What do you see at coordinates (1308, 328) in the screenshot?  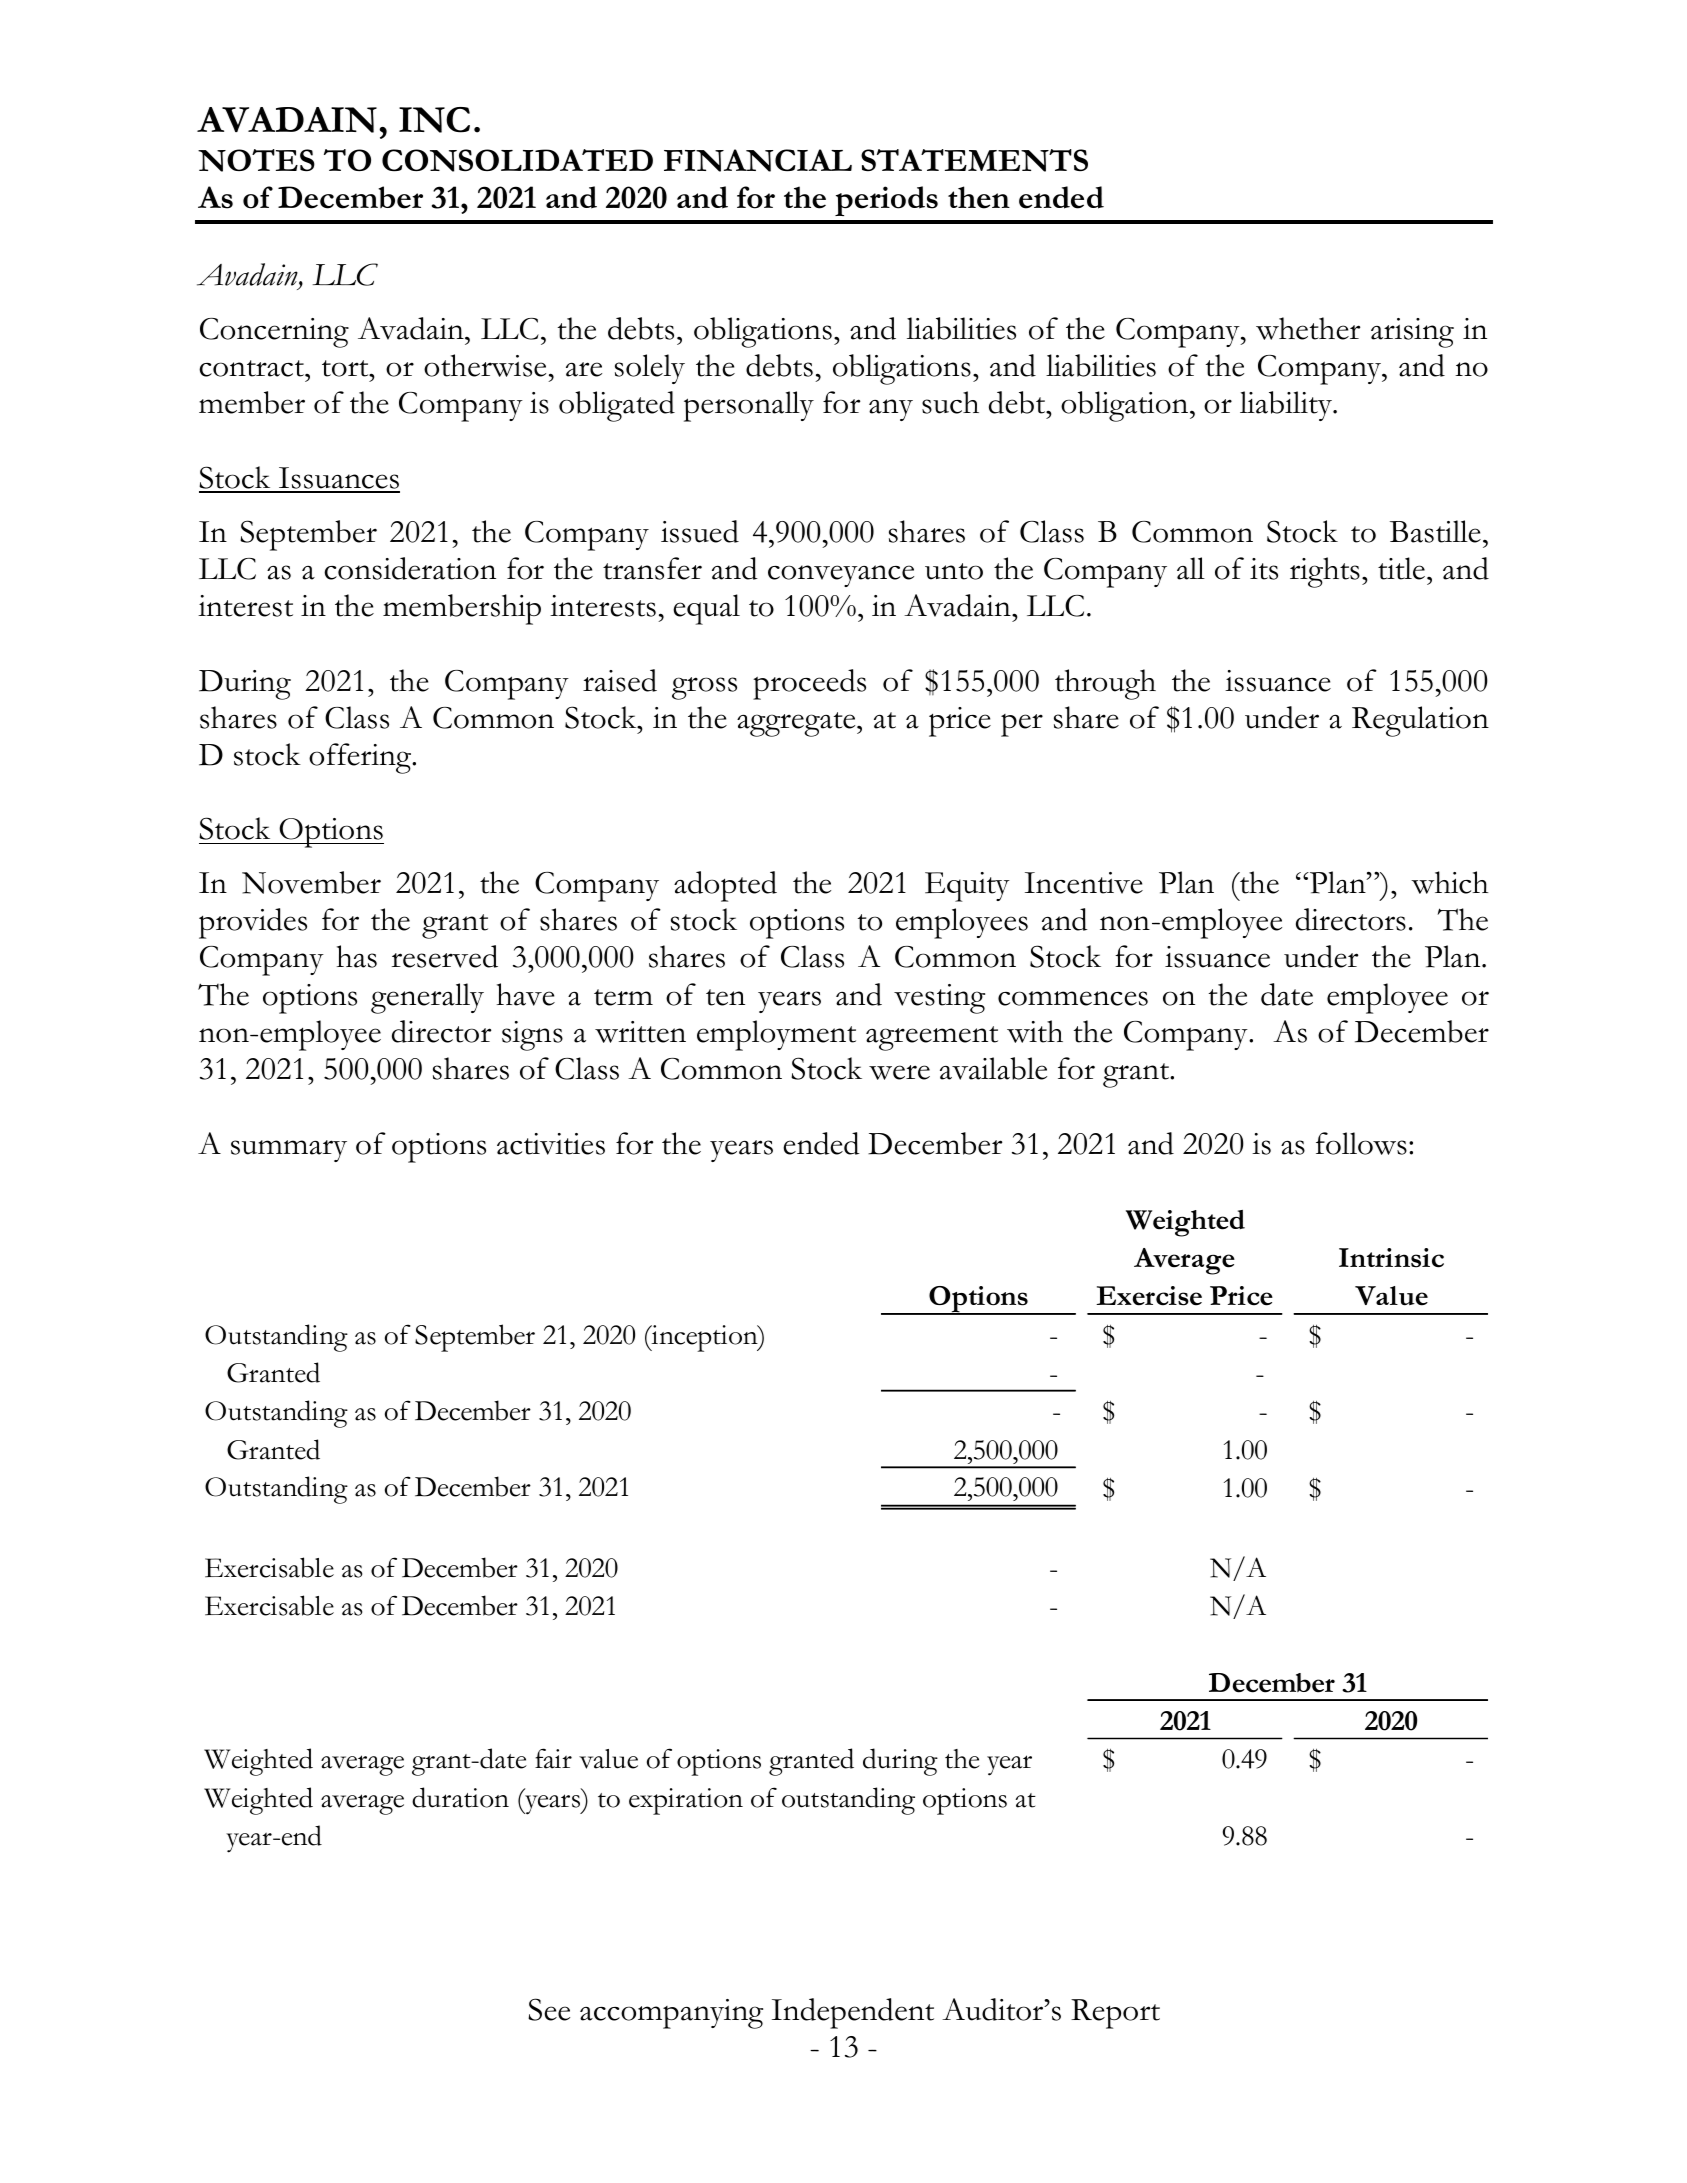 I see `whether` at bounding box center [1308, 328].
